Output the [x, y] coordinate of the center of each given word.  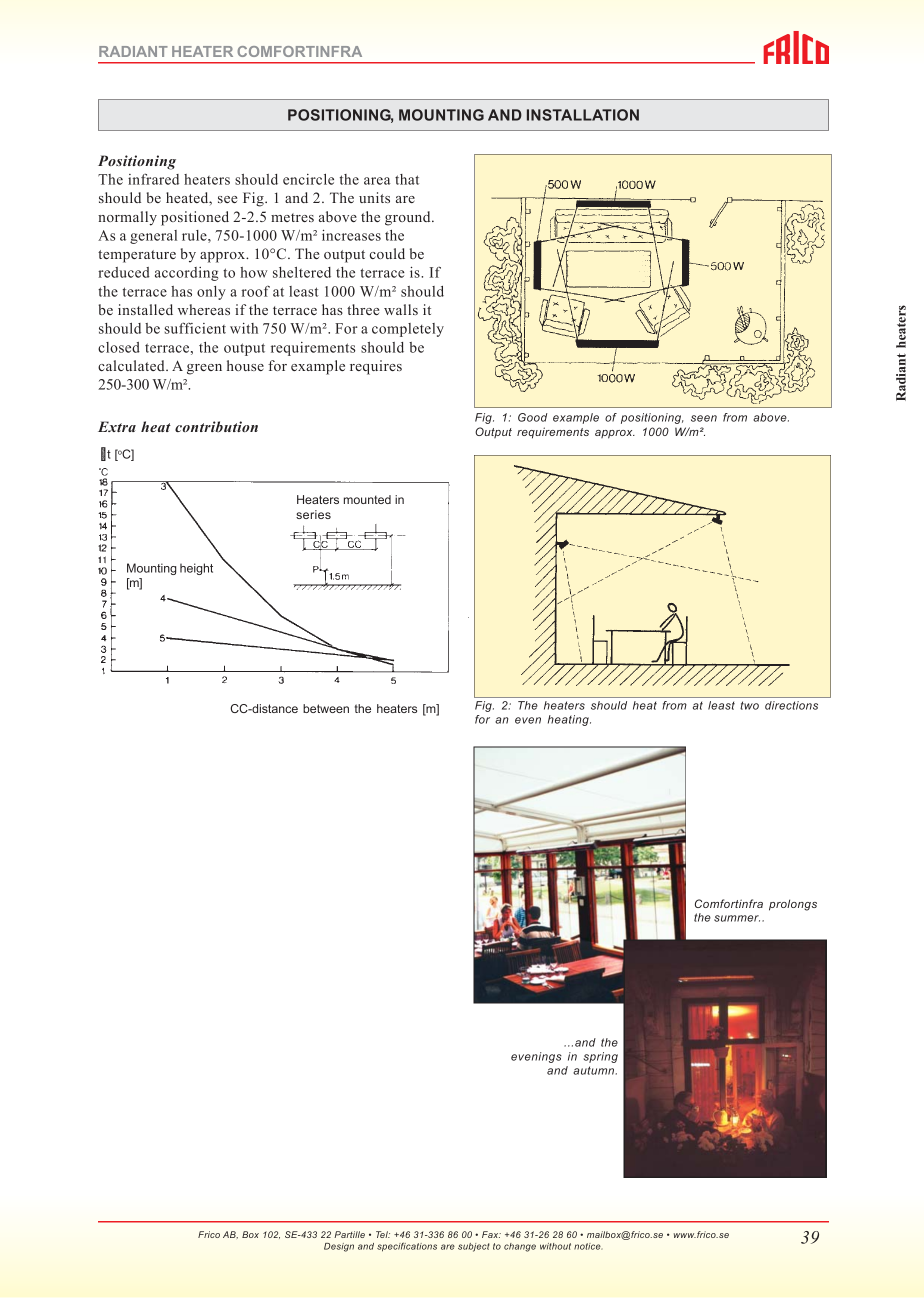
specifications [407, 1247]
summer [737, 918]
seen [704, 418]
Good [532, 417]
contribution [216, 426]
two [749, 705]
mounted [367, 499]
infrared [153, 179]
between [326, 708]
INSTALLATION [583, 115]
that [407, 179]
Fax [491, 1234]
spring [600, 1057]
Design [339, 1247]
